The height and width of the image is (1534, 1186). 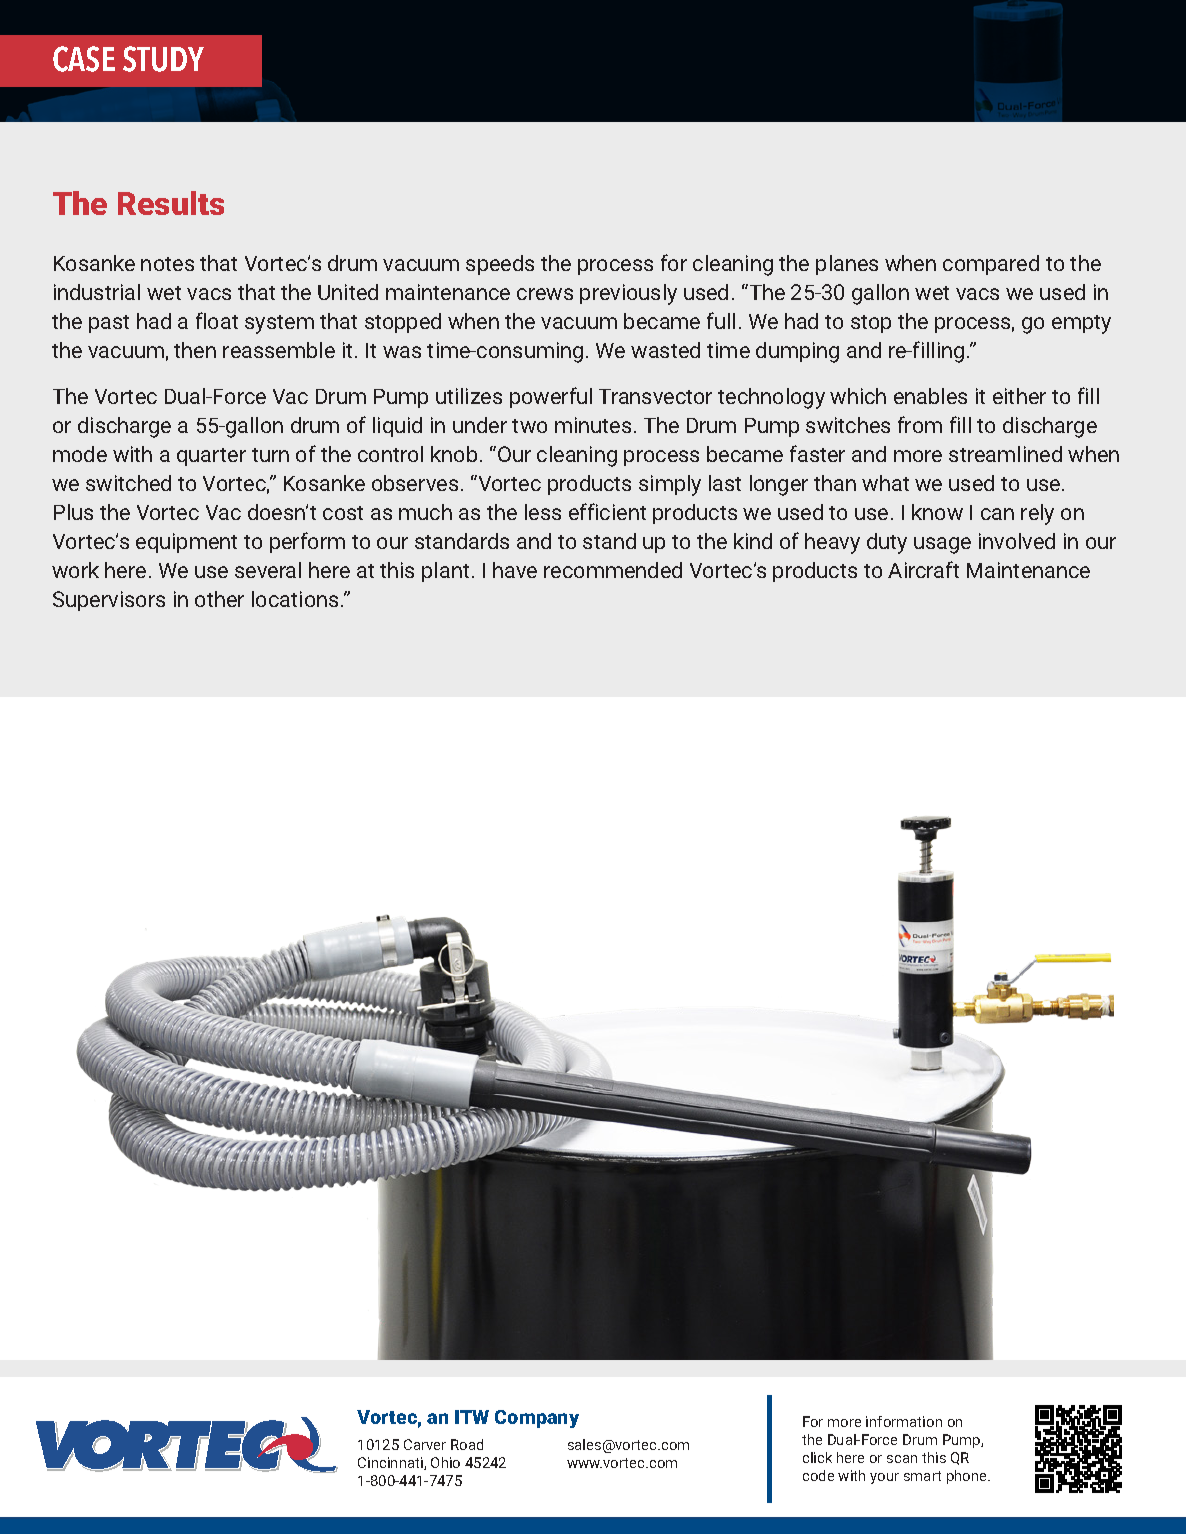 What do you see at coordinates (923, 569) in the image?
I see `Aircraft` at bounding box center [923, 569].
